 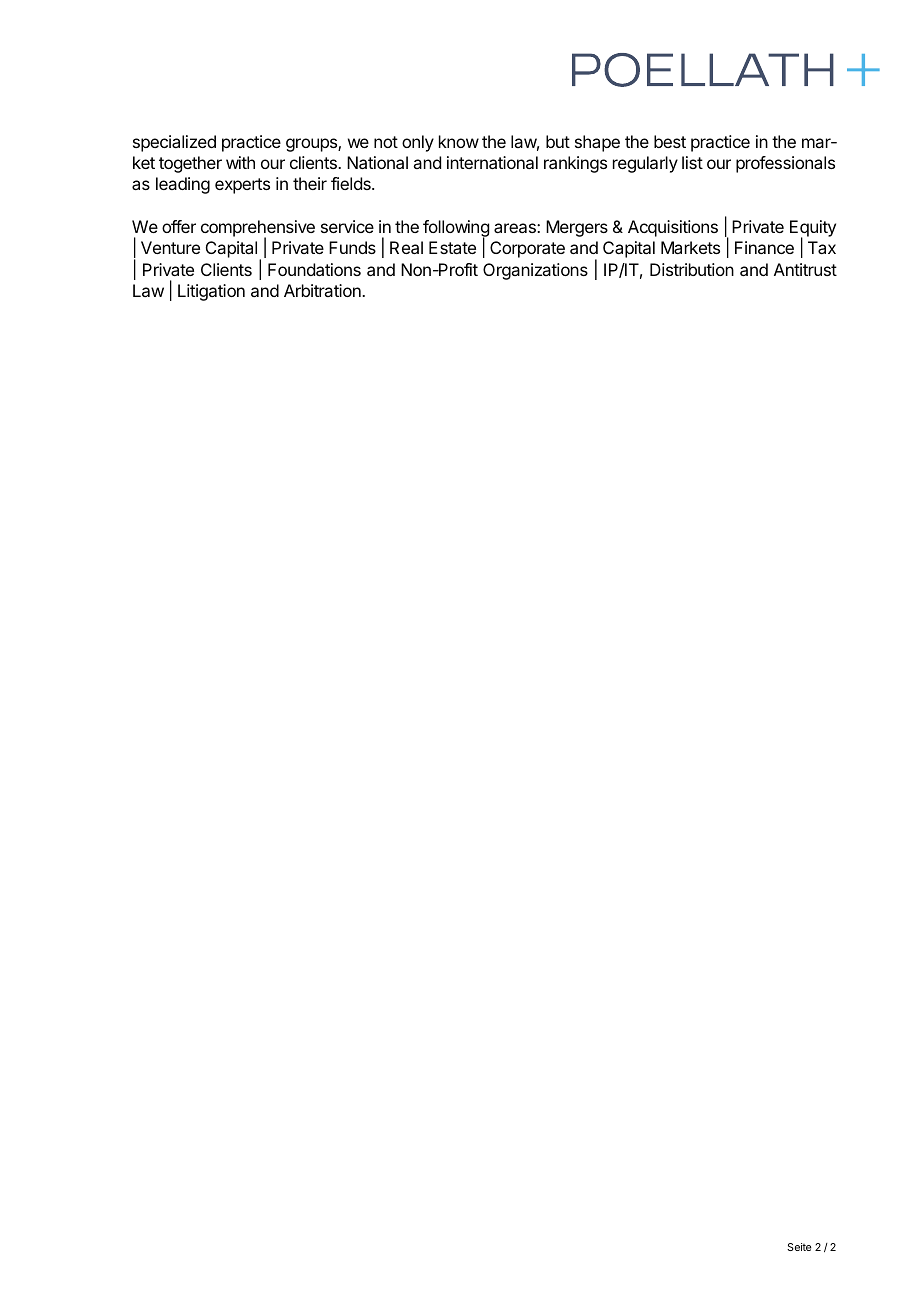 What do you see at coordinates (459, 141) in the page?
I see `know` at bounding box center [459, 141].
